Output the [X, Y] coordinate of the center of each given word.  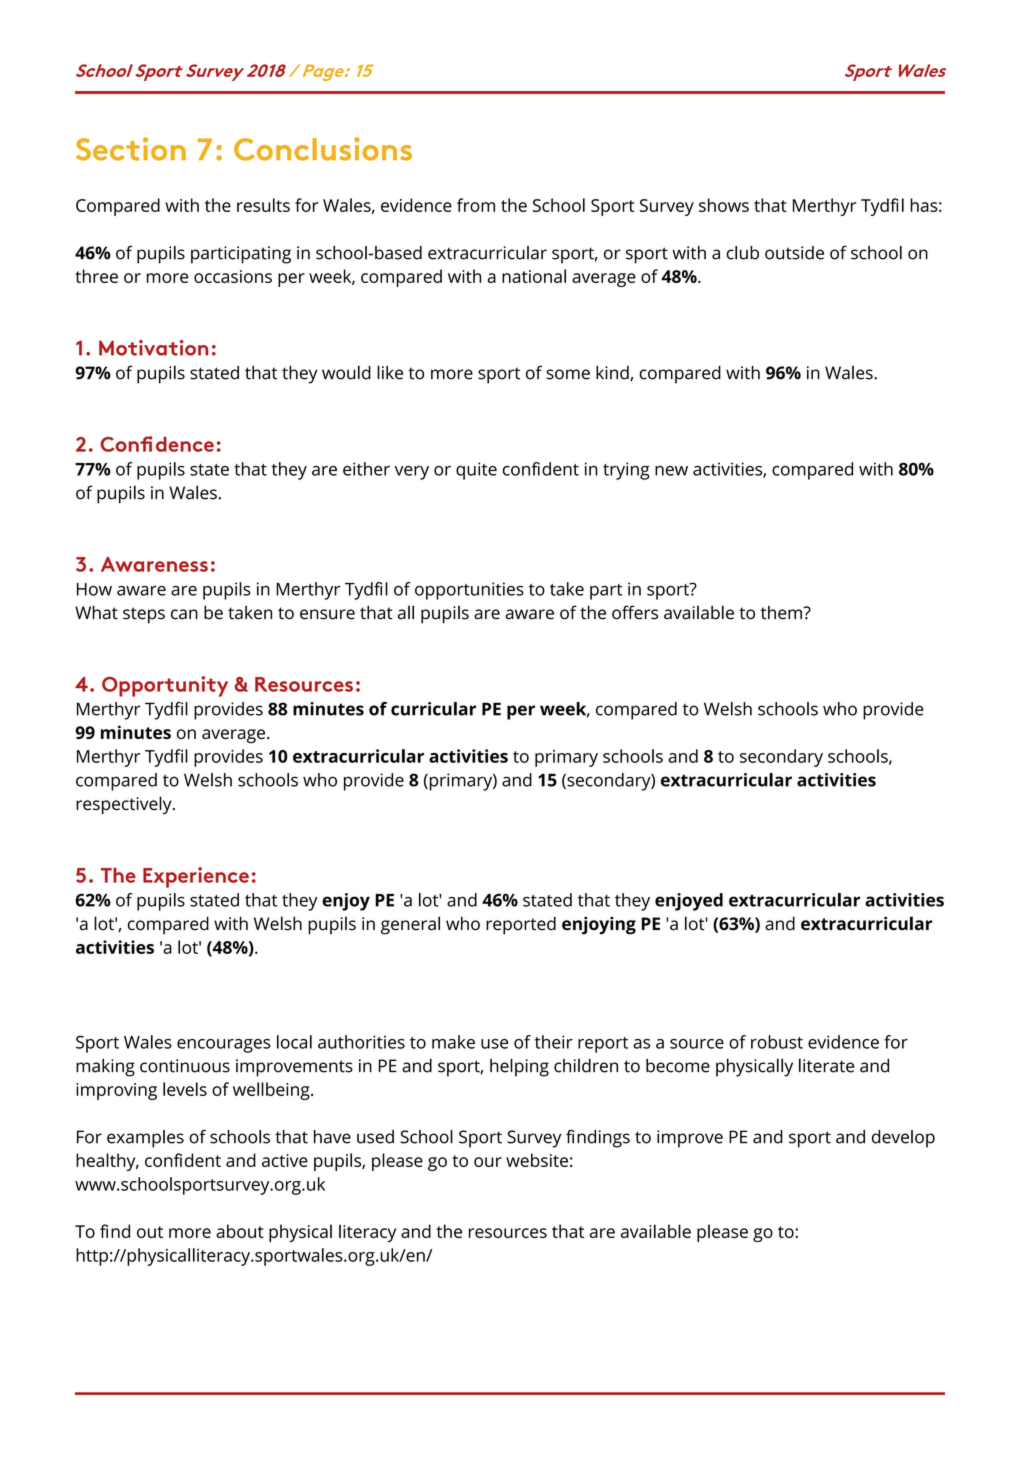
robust [777, 1042]
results [263, 205]
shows [724, 205]
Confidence [157, 444]
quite [476, 471]
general [410, 925]
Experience [196, 877]
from [476, 205]
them [782, 613]
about [240, 1231]
